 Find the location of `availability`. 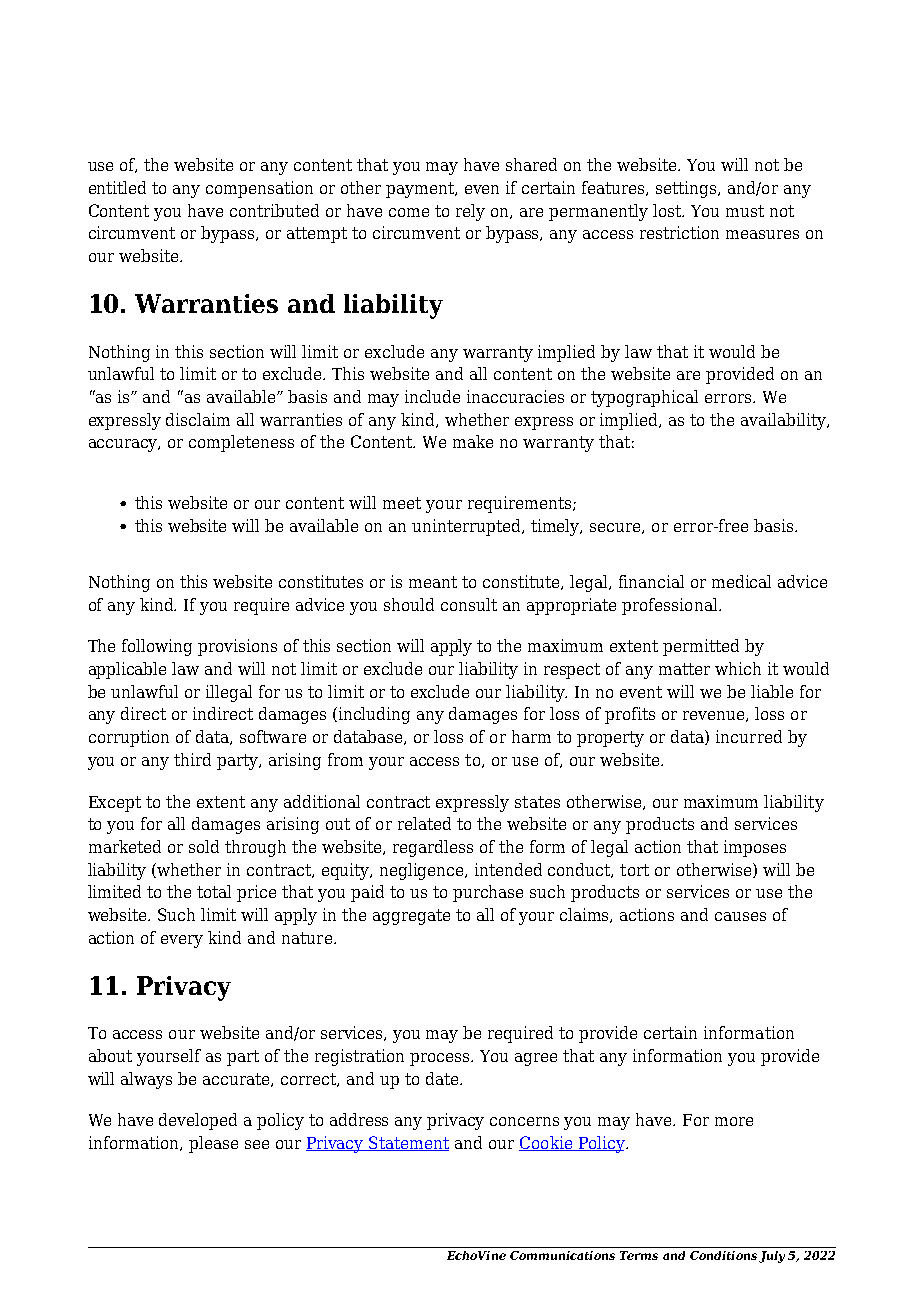

availability is located at coordinates (784, 421).
